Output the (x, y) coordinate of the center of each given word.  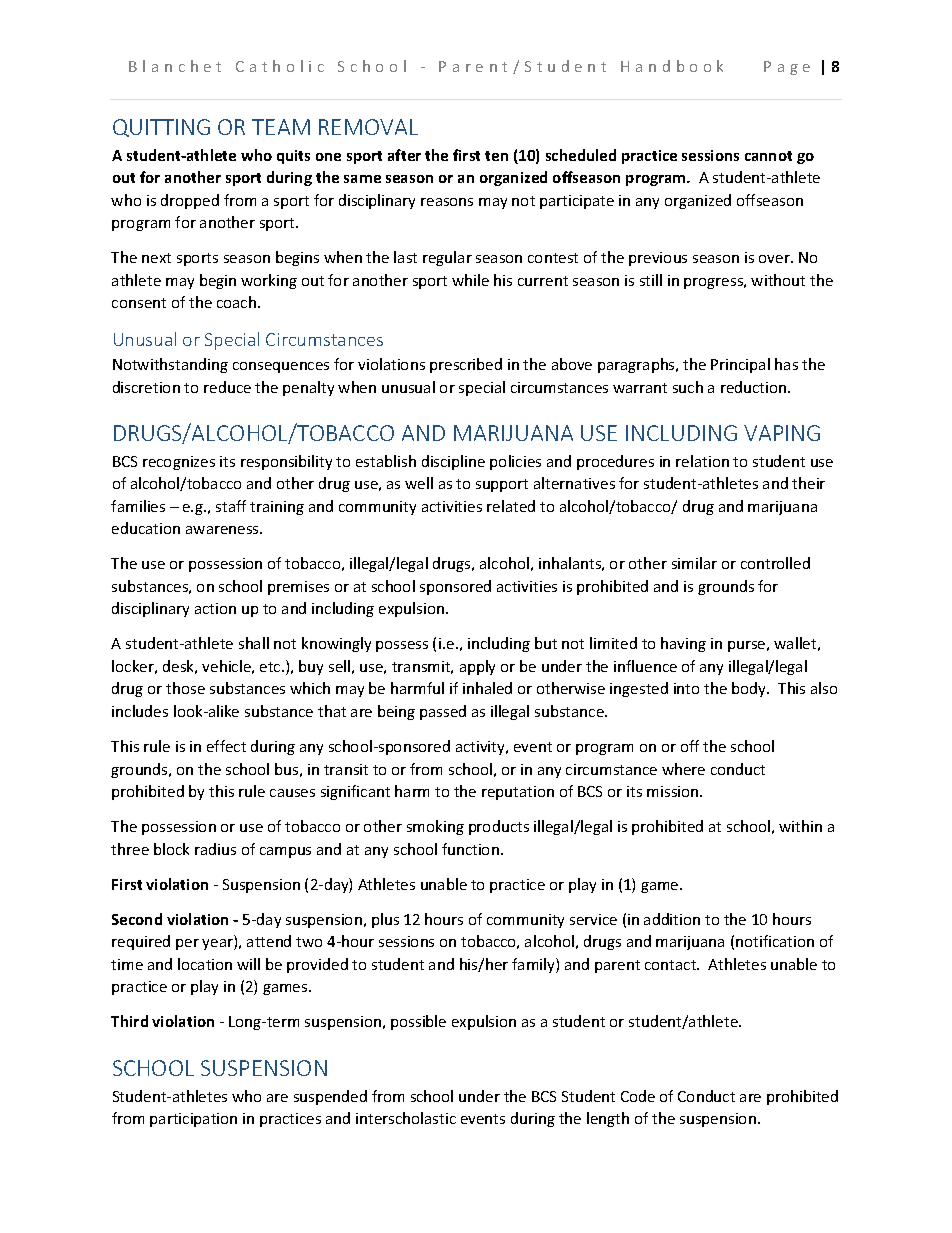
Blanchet (175, 66)
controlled (775, 563)
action (215, 608)
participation (193, 1120)
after (404, 155)
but (546, 643)
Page (787, 68)
